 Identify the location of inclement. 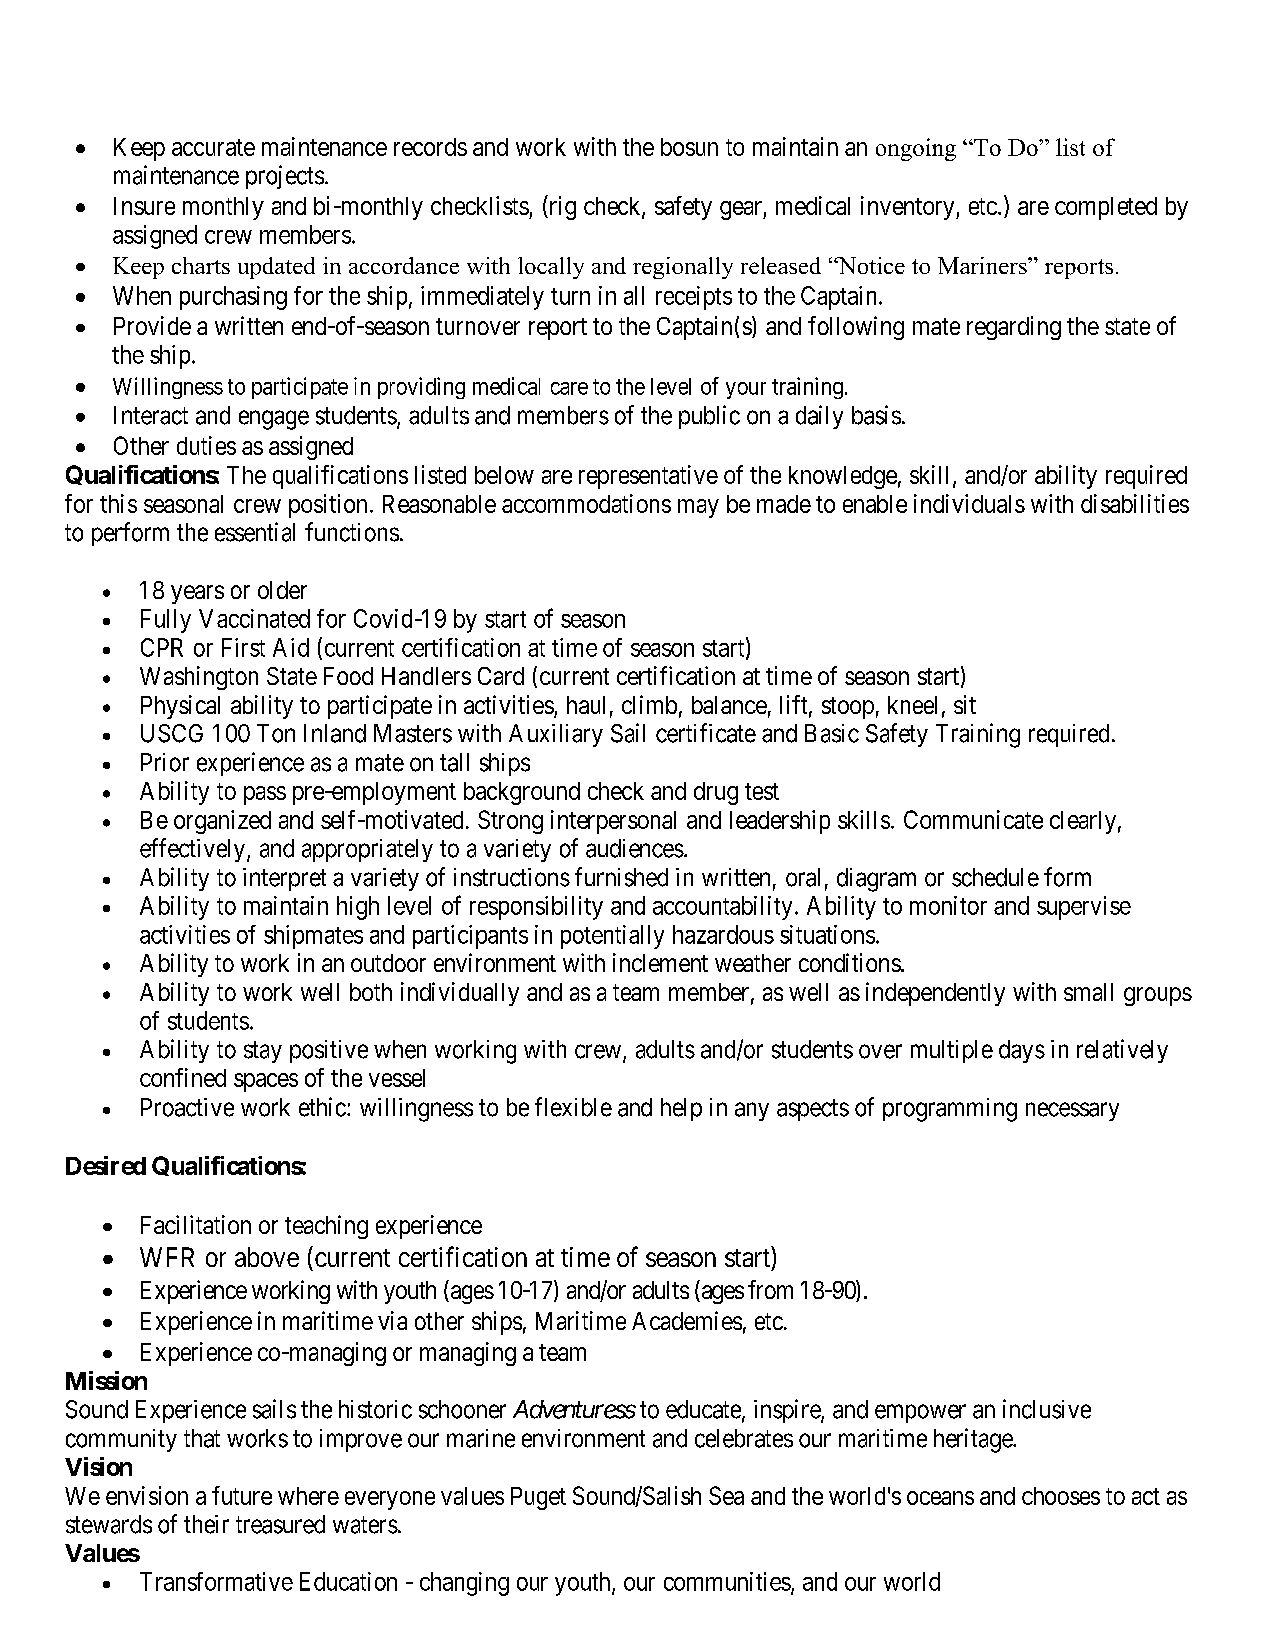
(660, 962).
